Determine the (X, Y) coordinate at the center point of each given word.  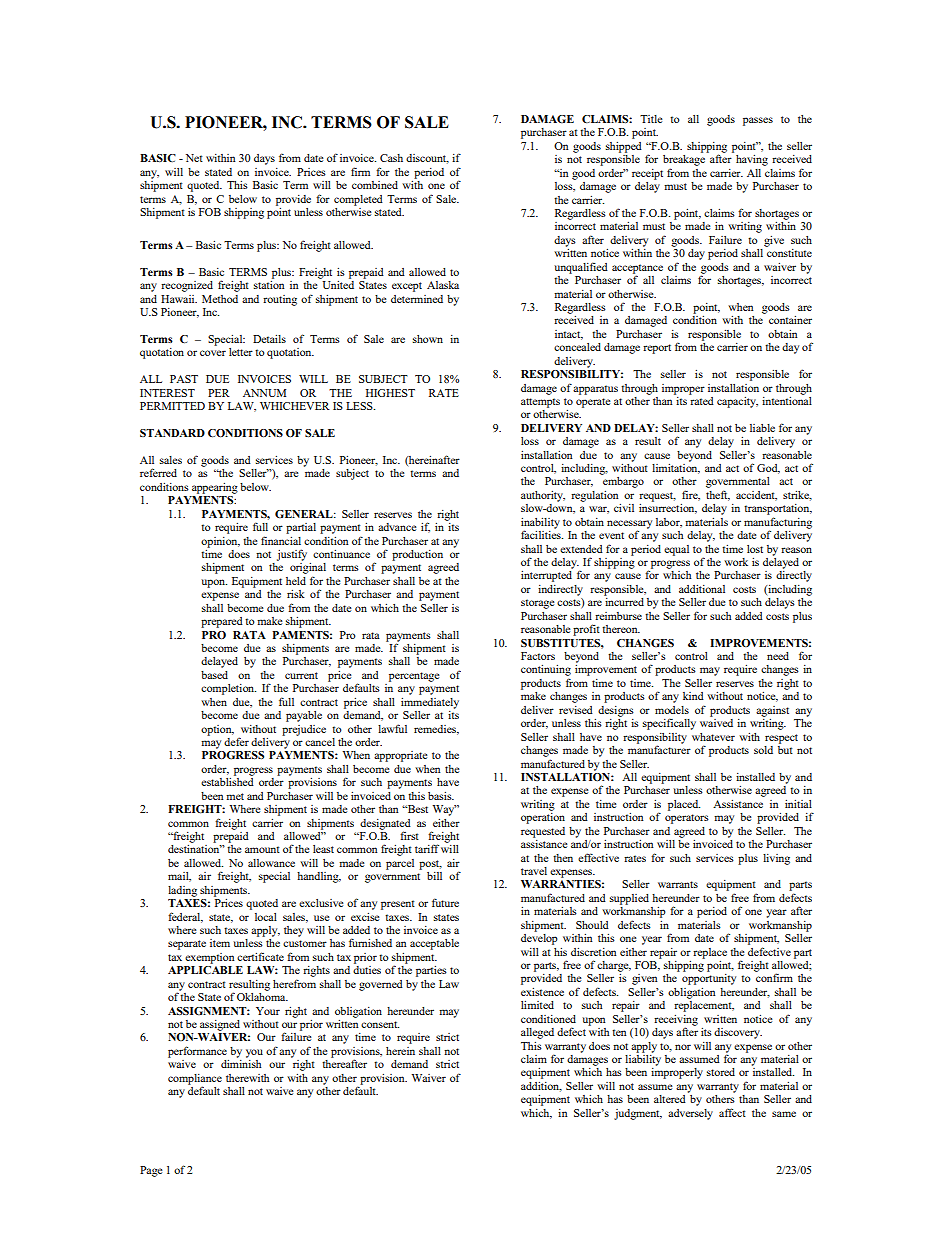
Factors (538, 656)
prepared (222, 622)
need (778, 656)
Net (194, 158)
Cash (391, 158)
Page (151, 1171)
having (752, 160)
